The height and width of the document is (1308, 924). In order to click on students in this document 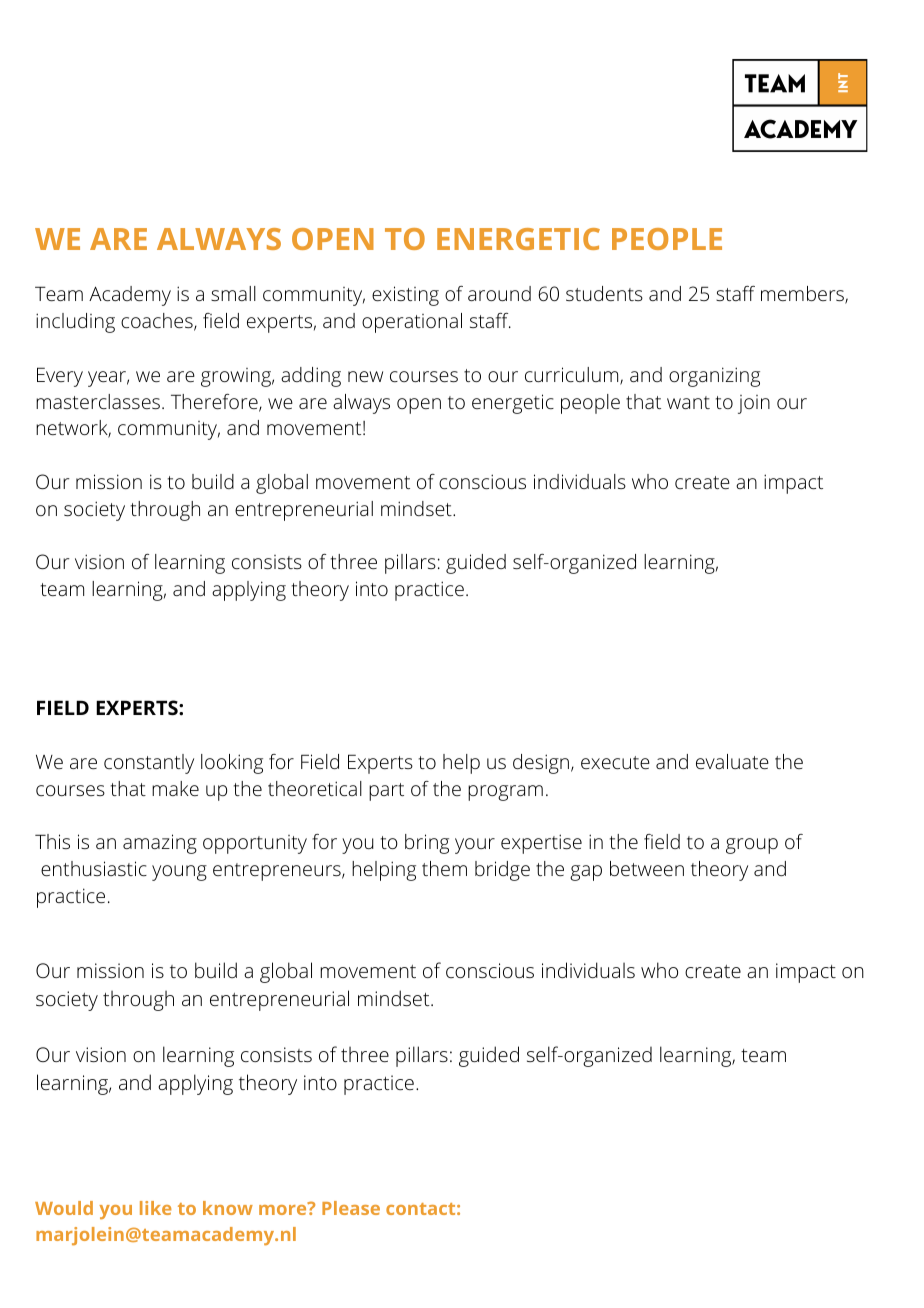, I will do `click(604, 293)`.
